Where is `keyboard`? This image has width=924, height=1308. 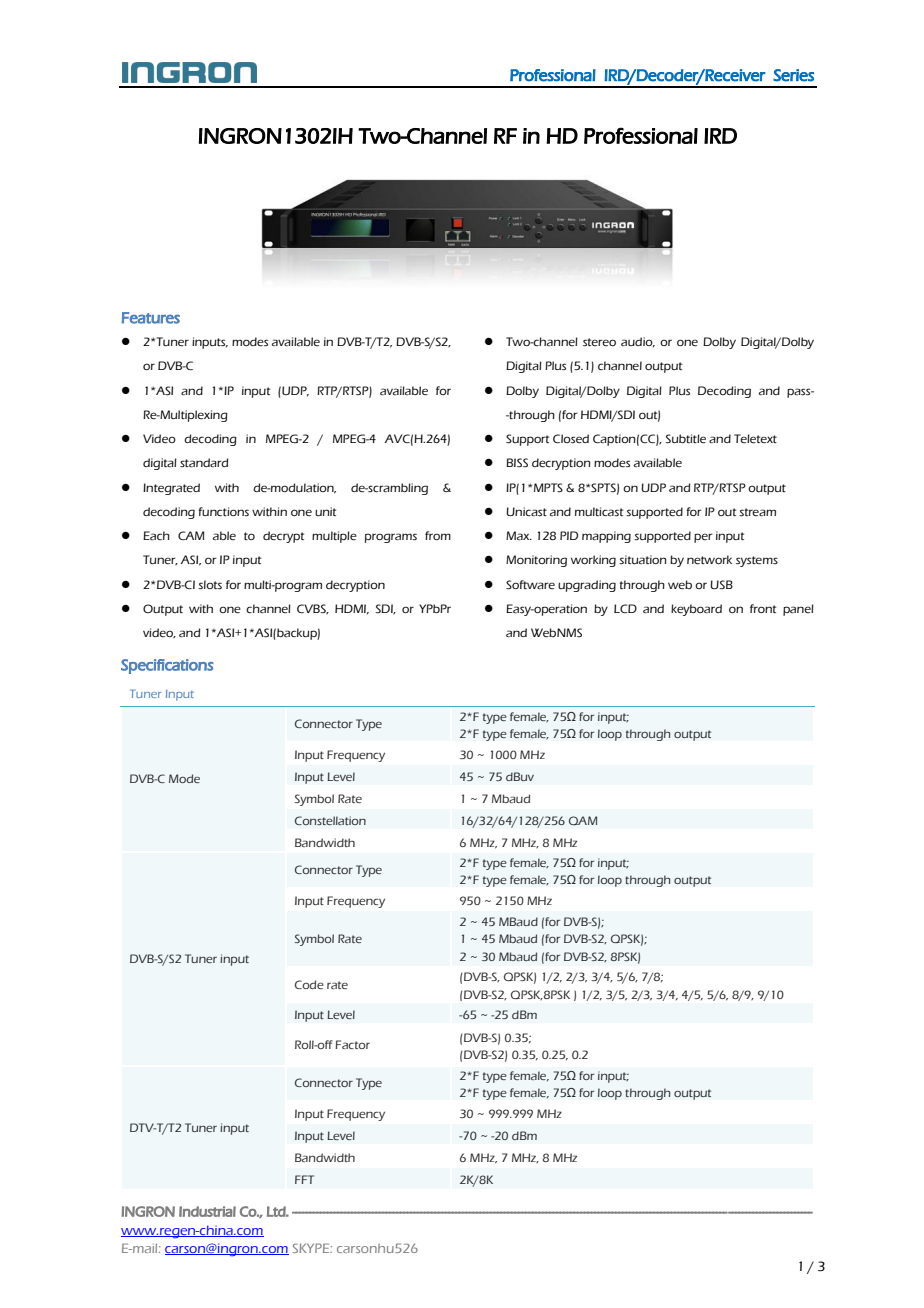 keyboard is located at coordinates (696, 610).
